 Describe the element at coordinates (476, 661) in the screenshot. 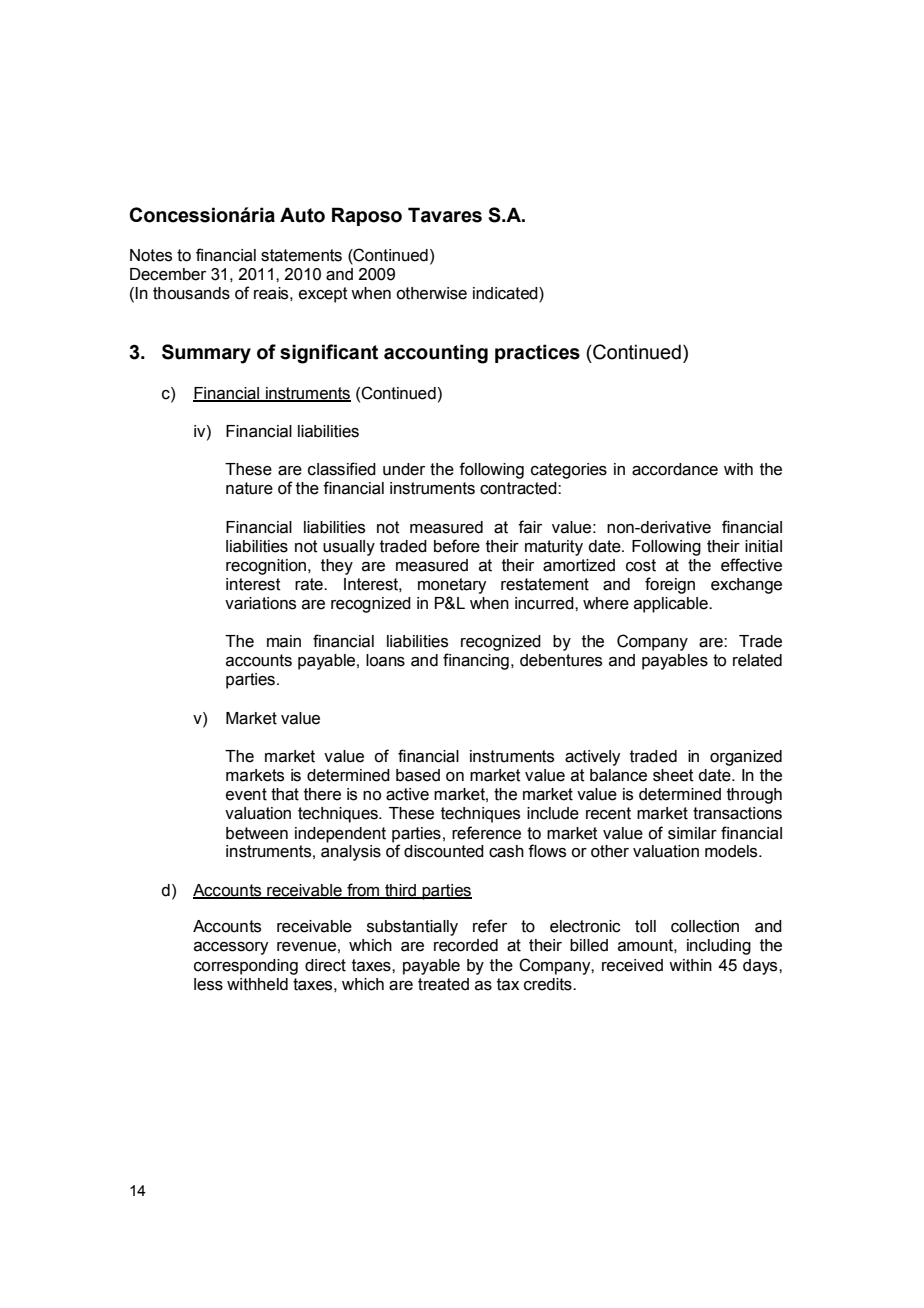

I see `financing` at that location.
